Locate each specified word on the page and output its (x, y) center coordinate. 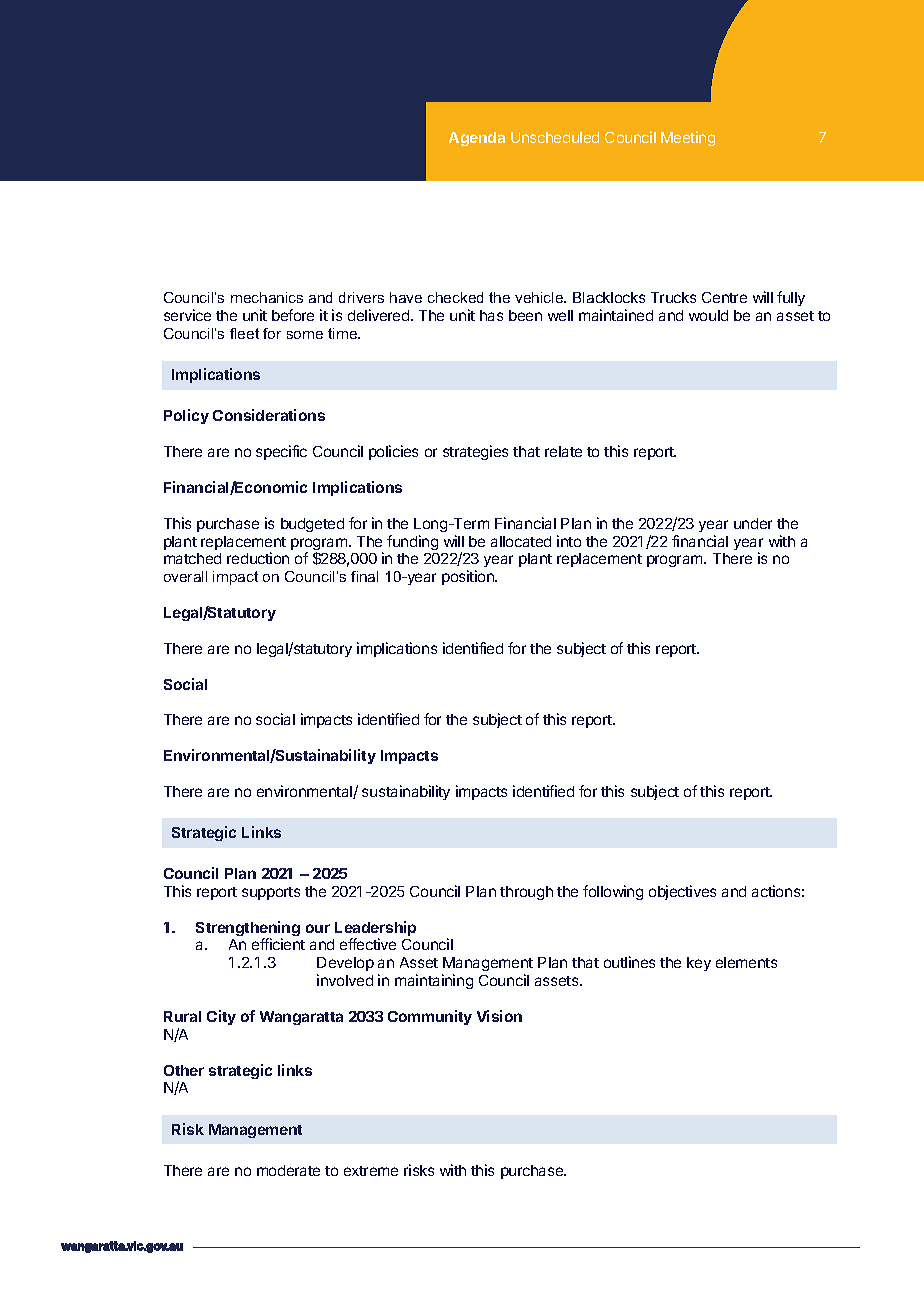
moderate (288, 1170)
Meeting (688, 138)
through (526, 893)
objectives (682, 892)
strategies (475, 452)
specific (281, 452)
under (753, 523)
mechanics (267, 297)
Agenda (477, 139)
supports (271, 893)
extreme (371, 1171)
